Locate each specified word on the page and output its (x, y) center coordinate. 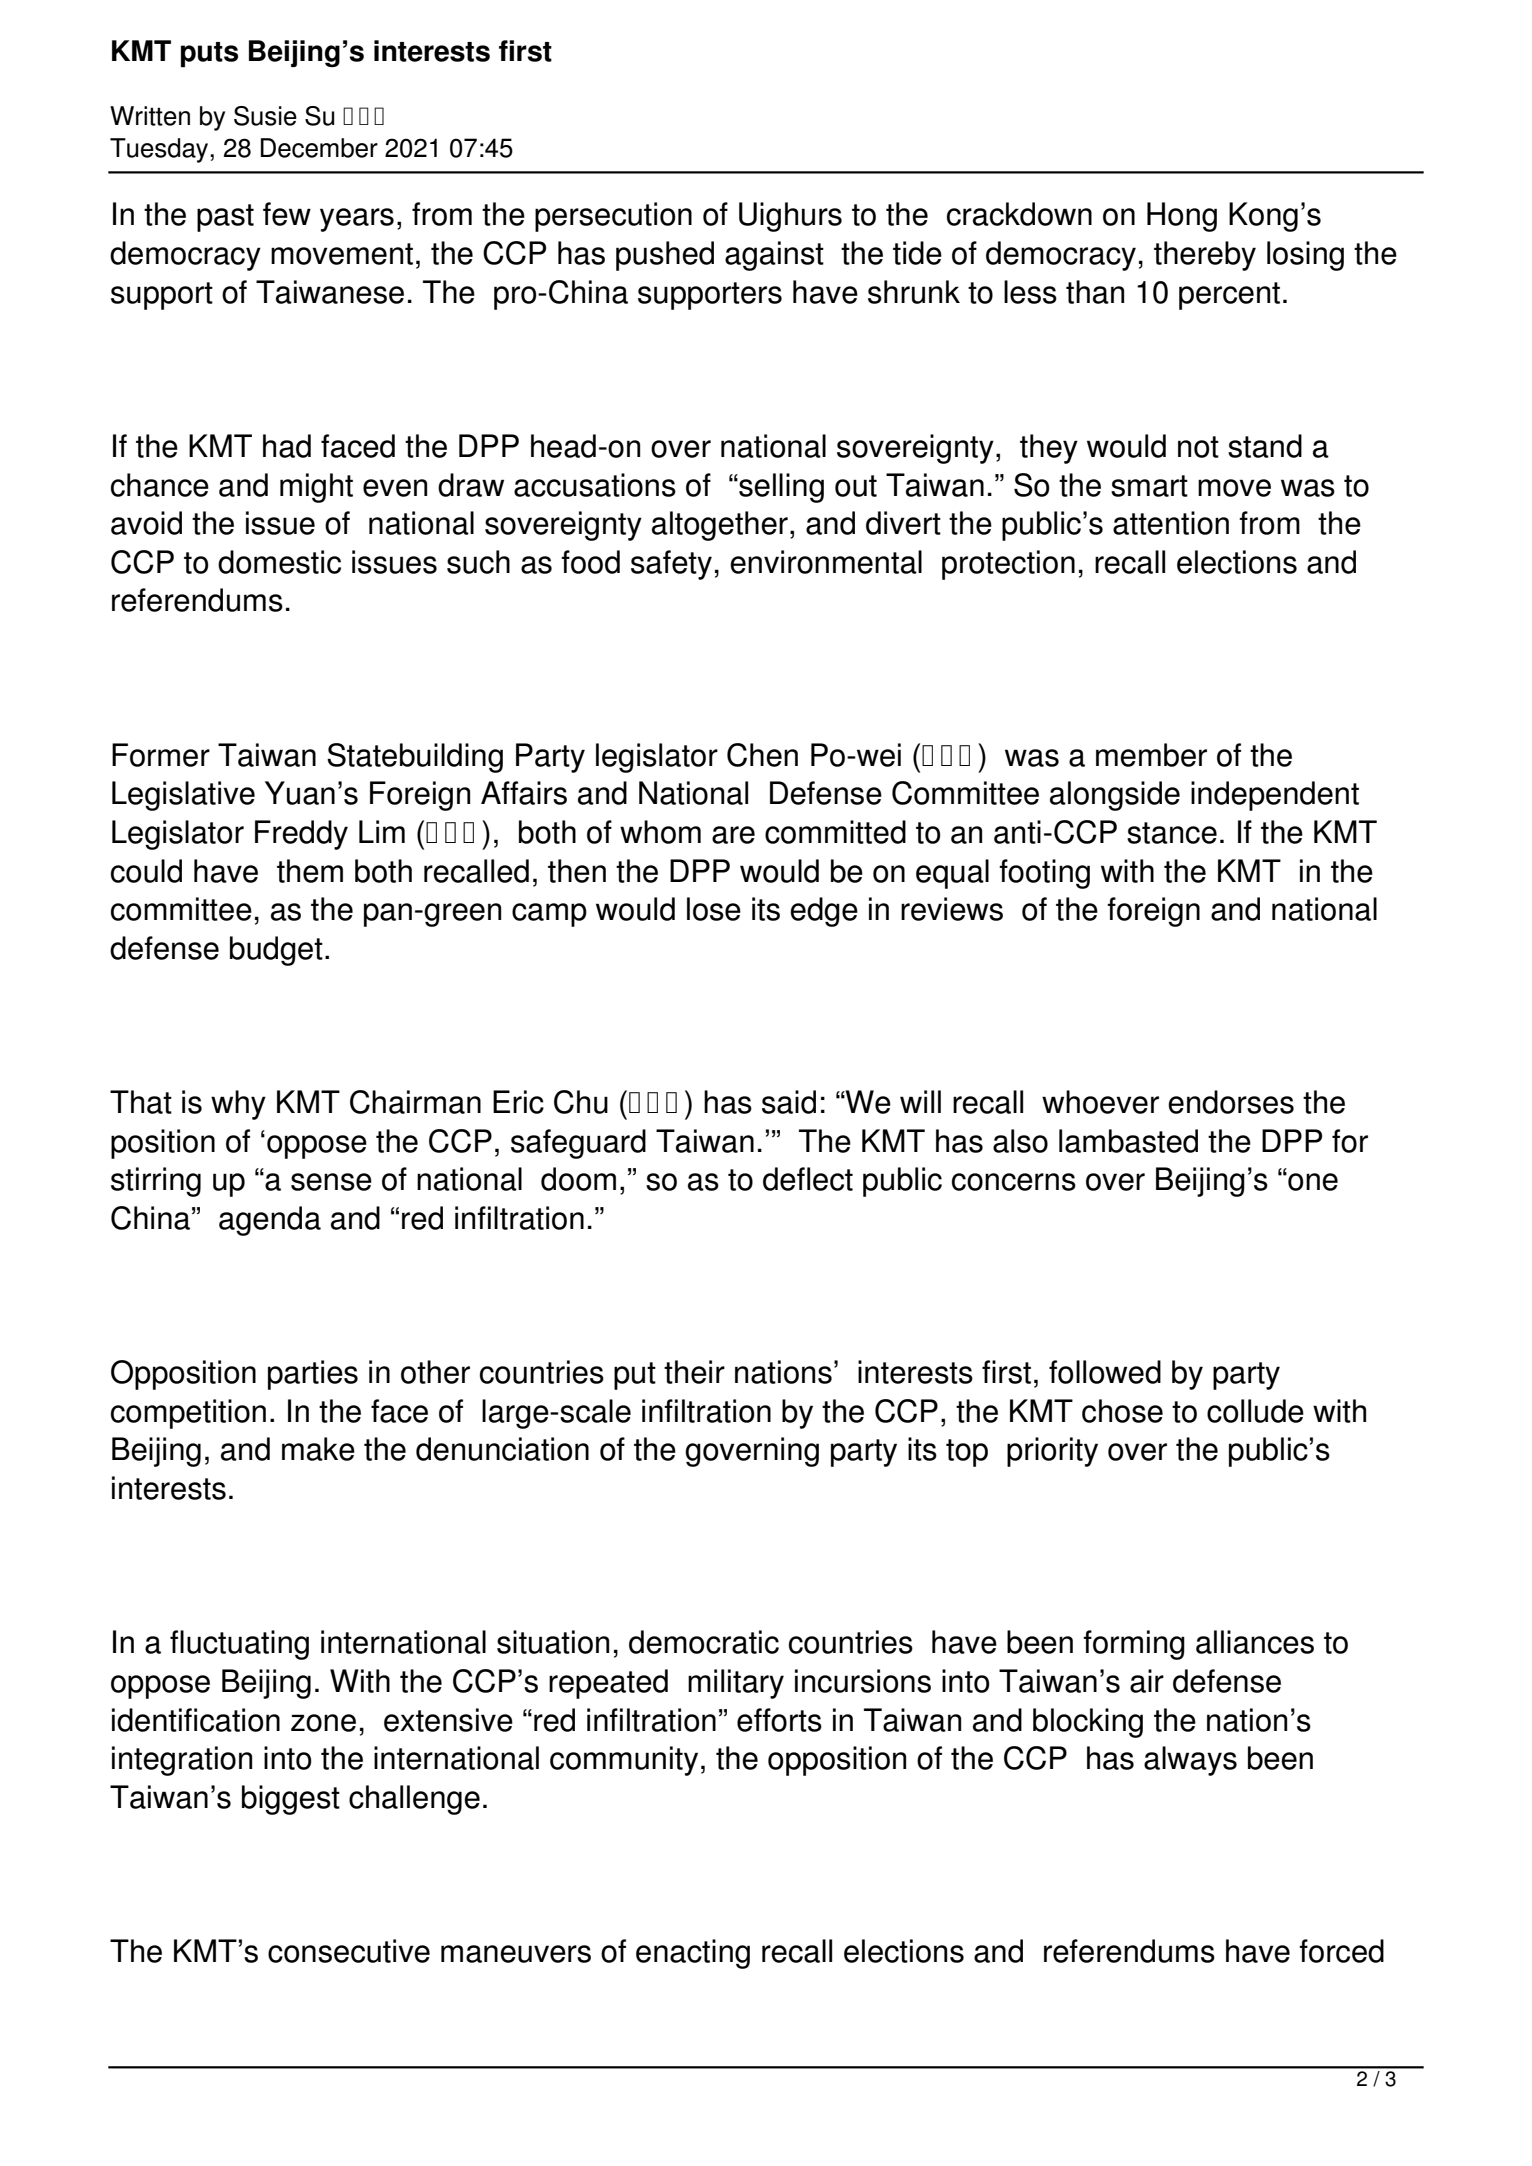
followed (1105, 1372)
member (1151, 755)
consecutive (349, 1951)
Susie (265, 116)
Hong (1182, 217)
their (694, 1372)
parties (313, 1375)
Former (161, 755)
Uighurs (790, 217)
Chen (762, 755)
